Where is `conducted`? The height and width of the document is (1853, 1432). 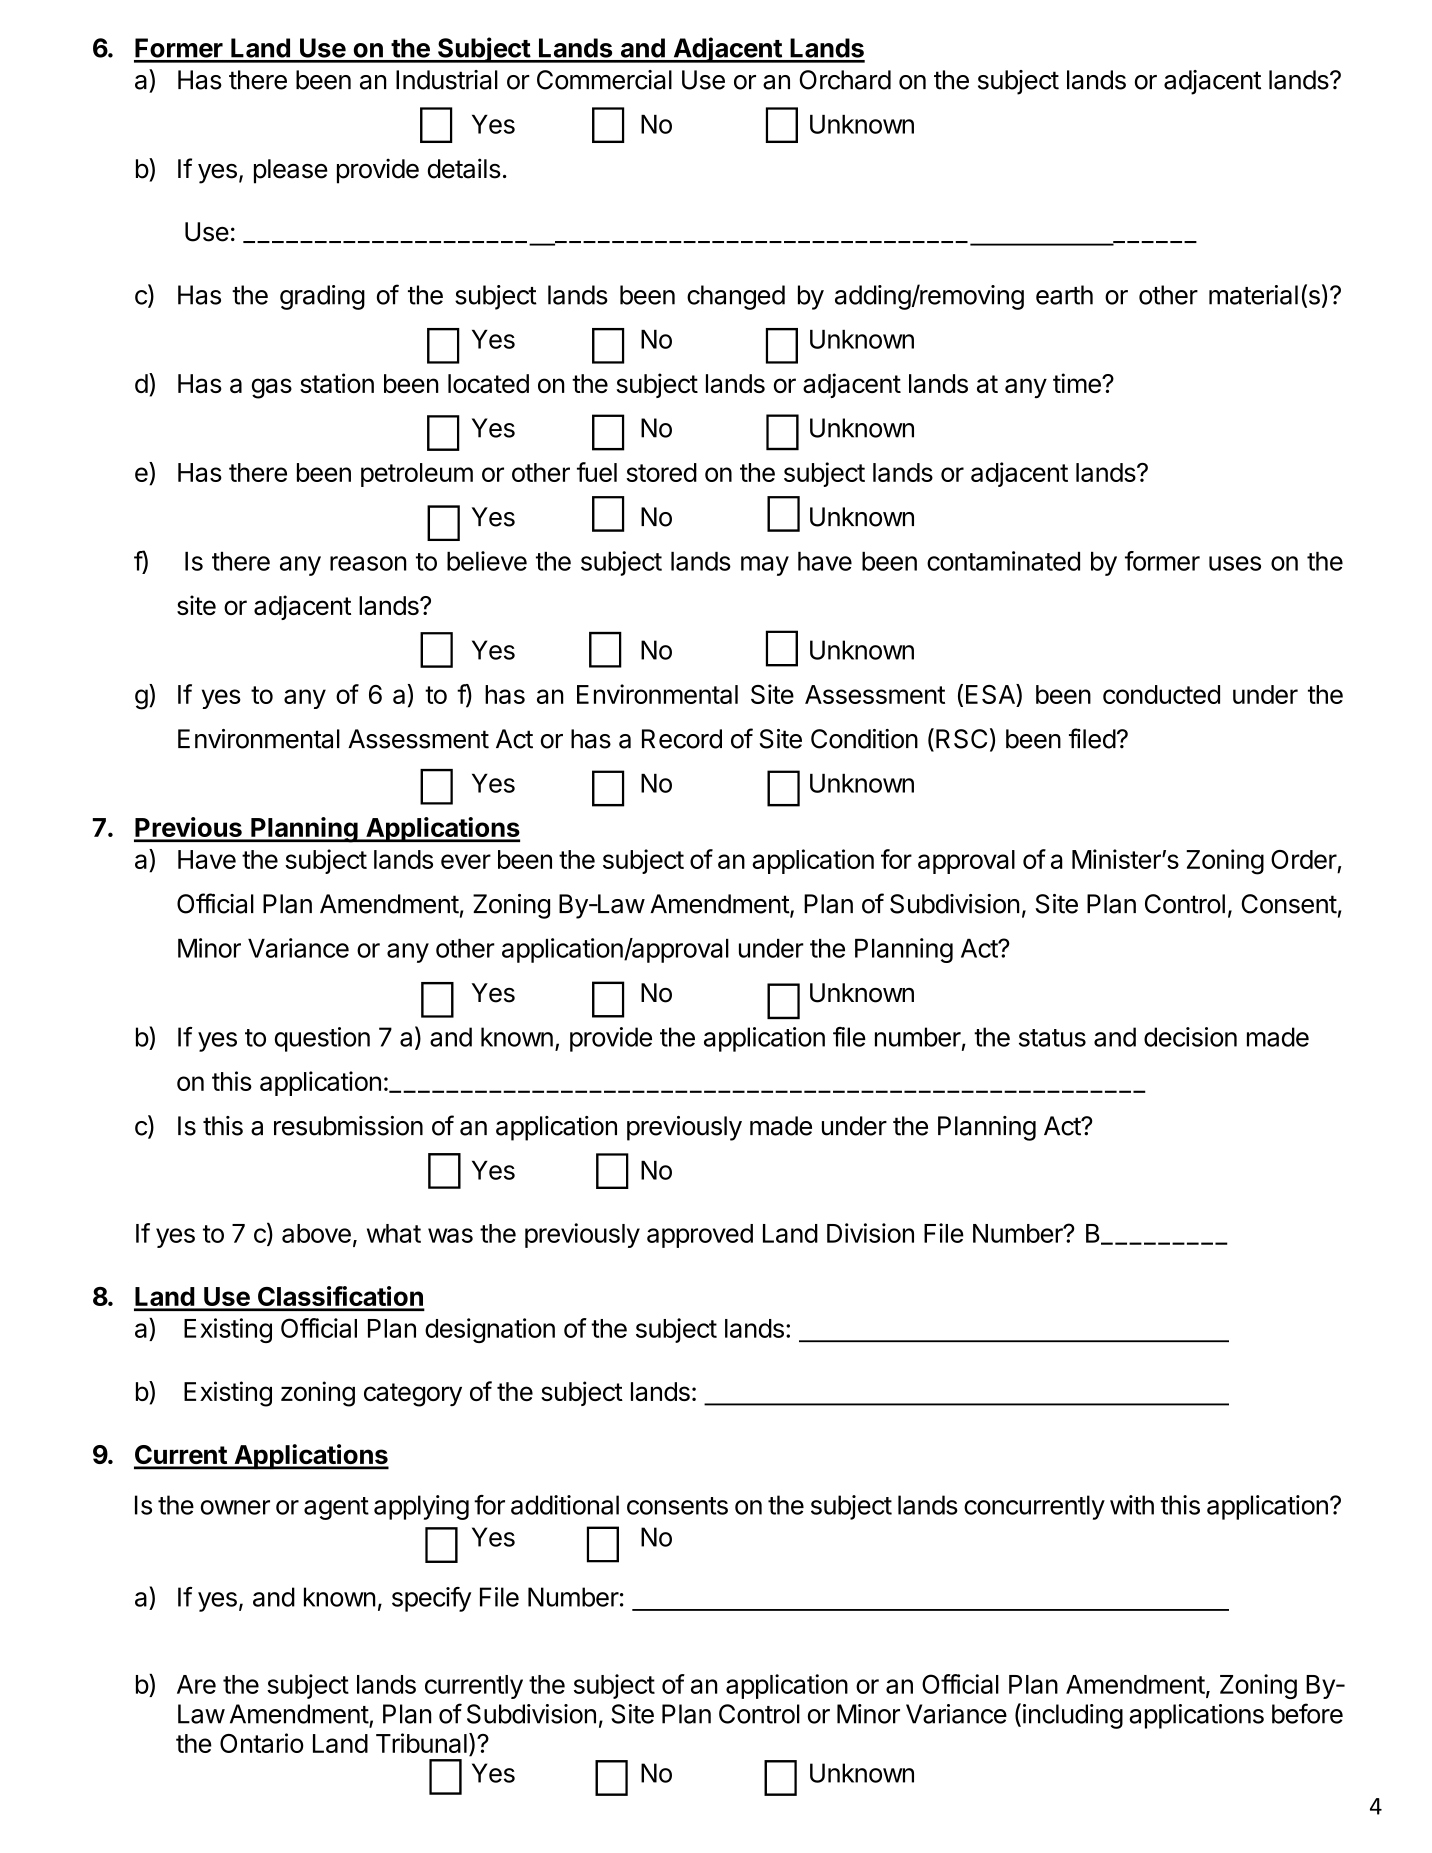
conducted is located at coordinates (1161, 694).
